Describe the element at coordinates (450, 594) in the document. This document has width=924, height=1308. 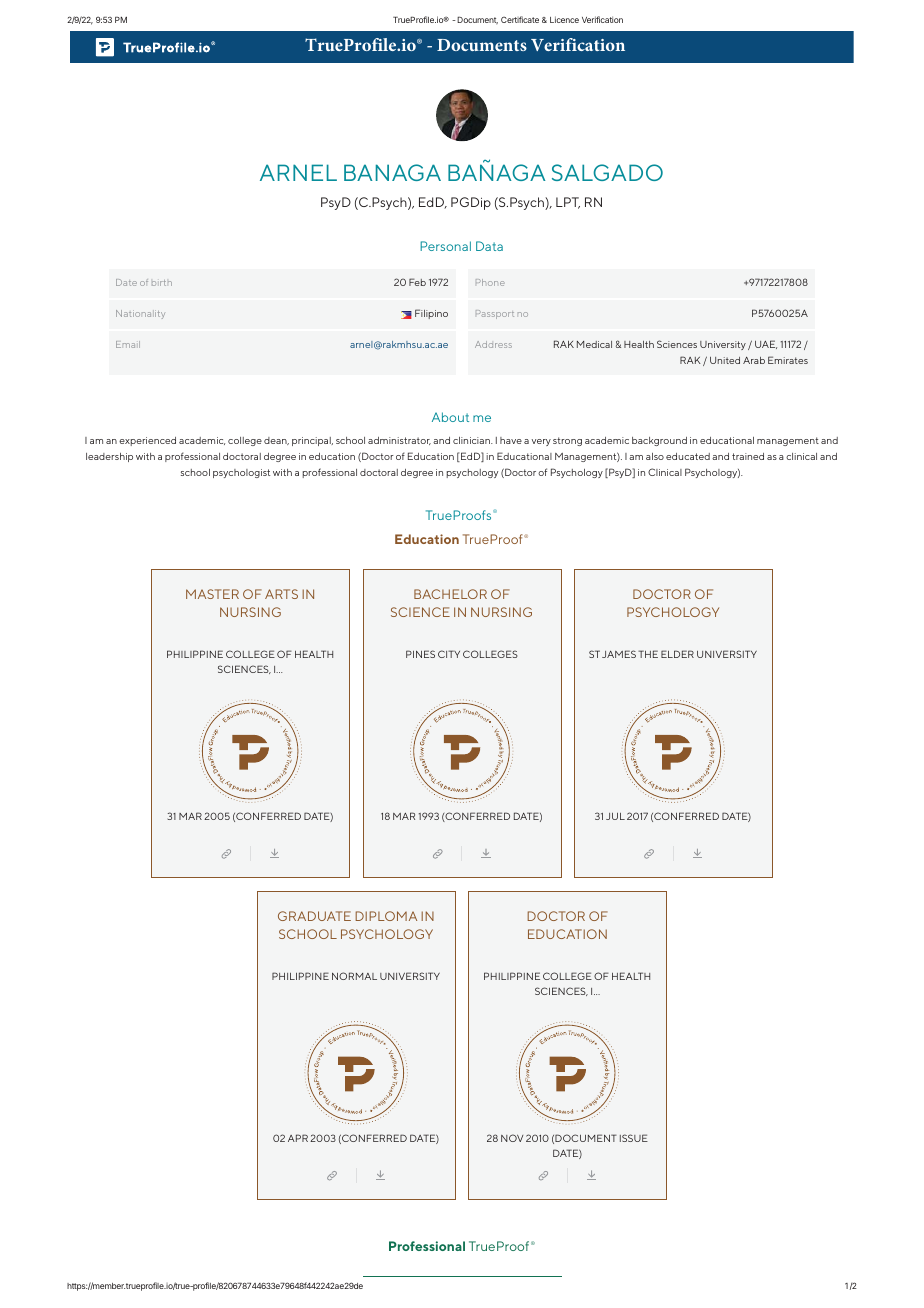
I see `BACHELOR` at that location.
